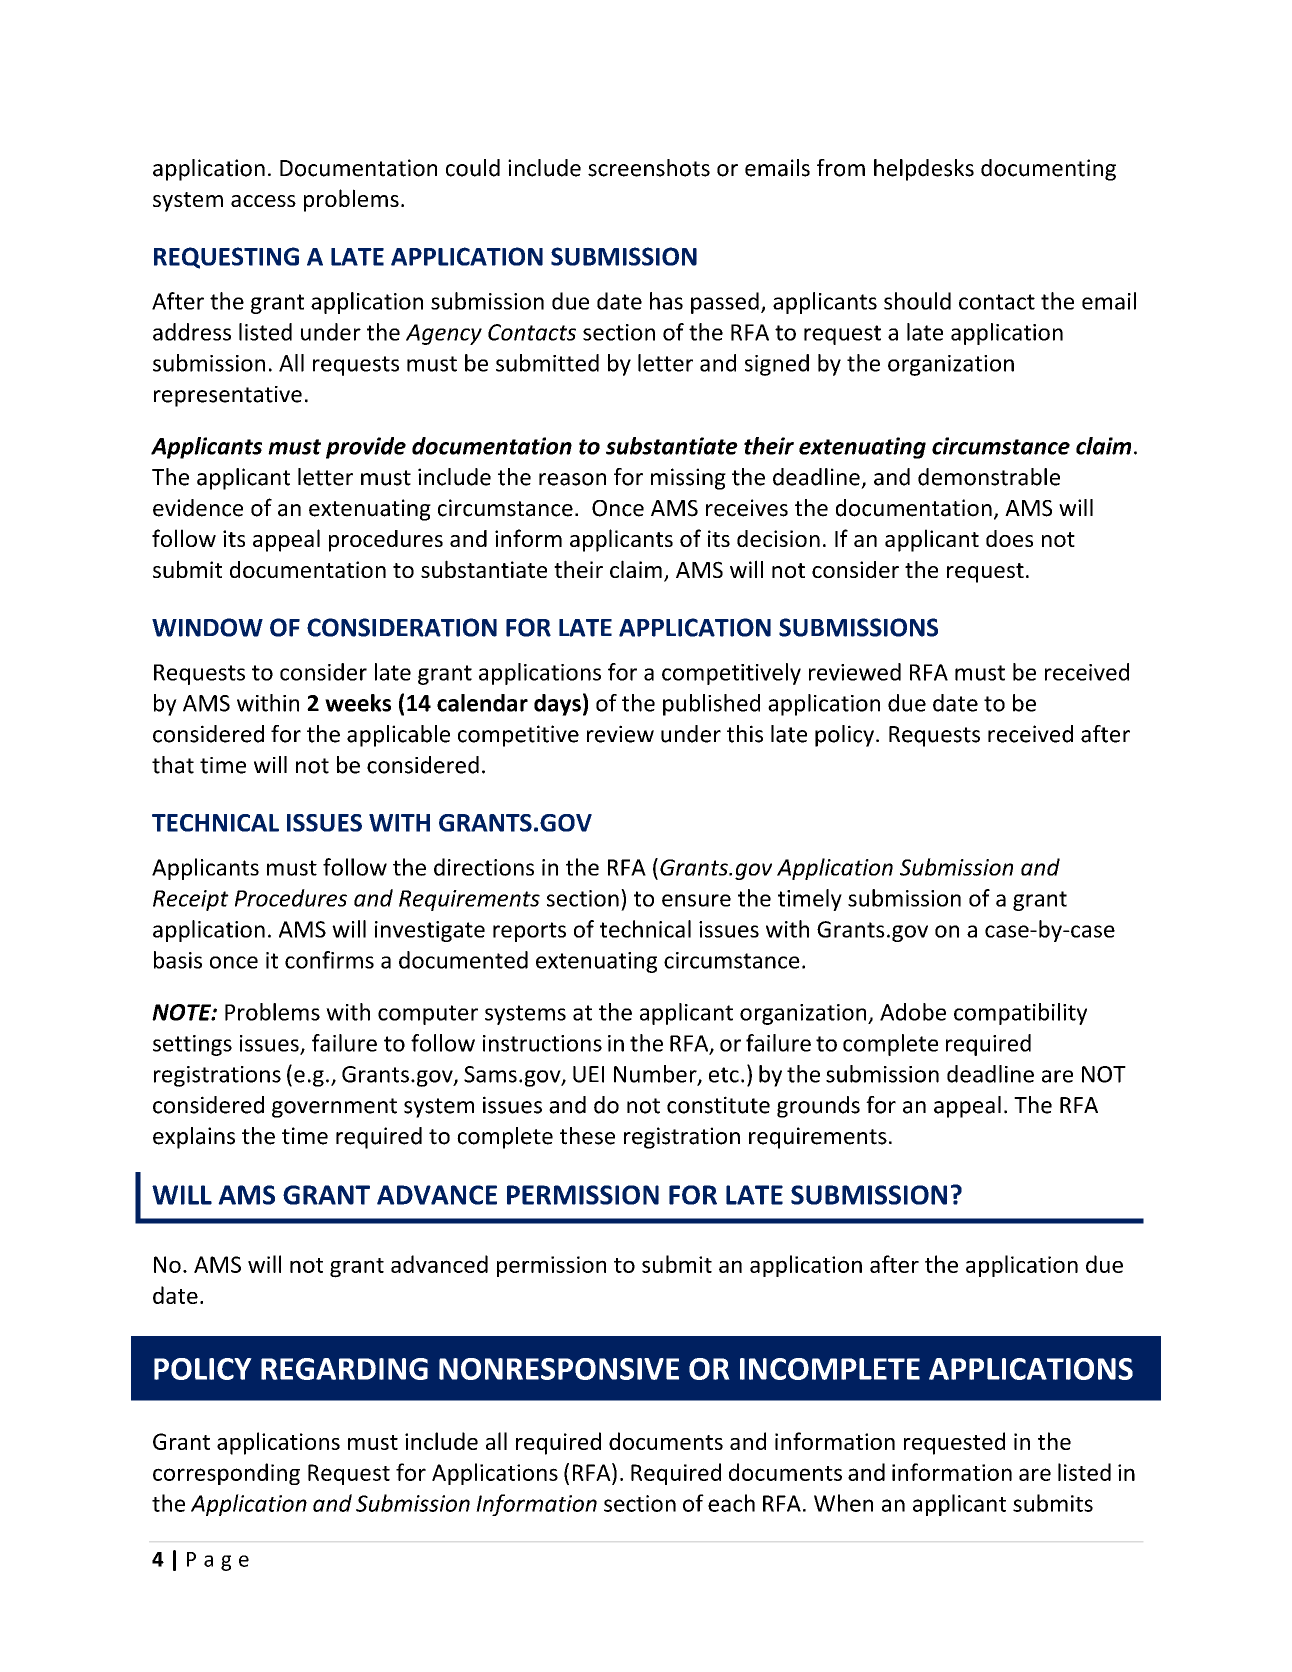 This image has height=1672, width=1292. What do you see at coordinates (1009, 538) in the image?
I see `does` at bounding box center [1009, 538].
